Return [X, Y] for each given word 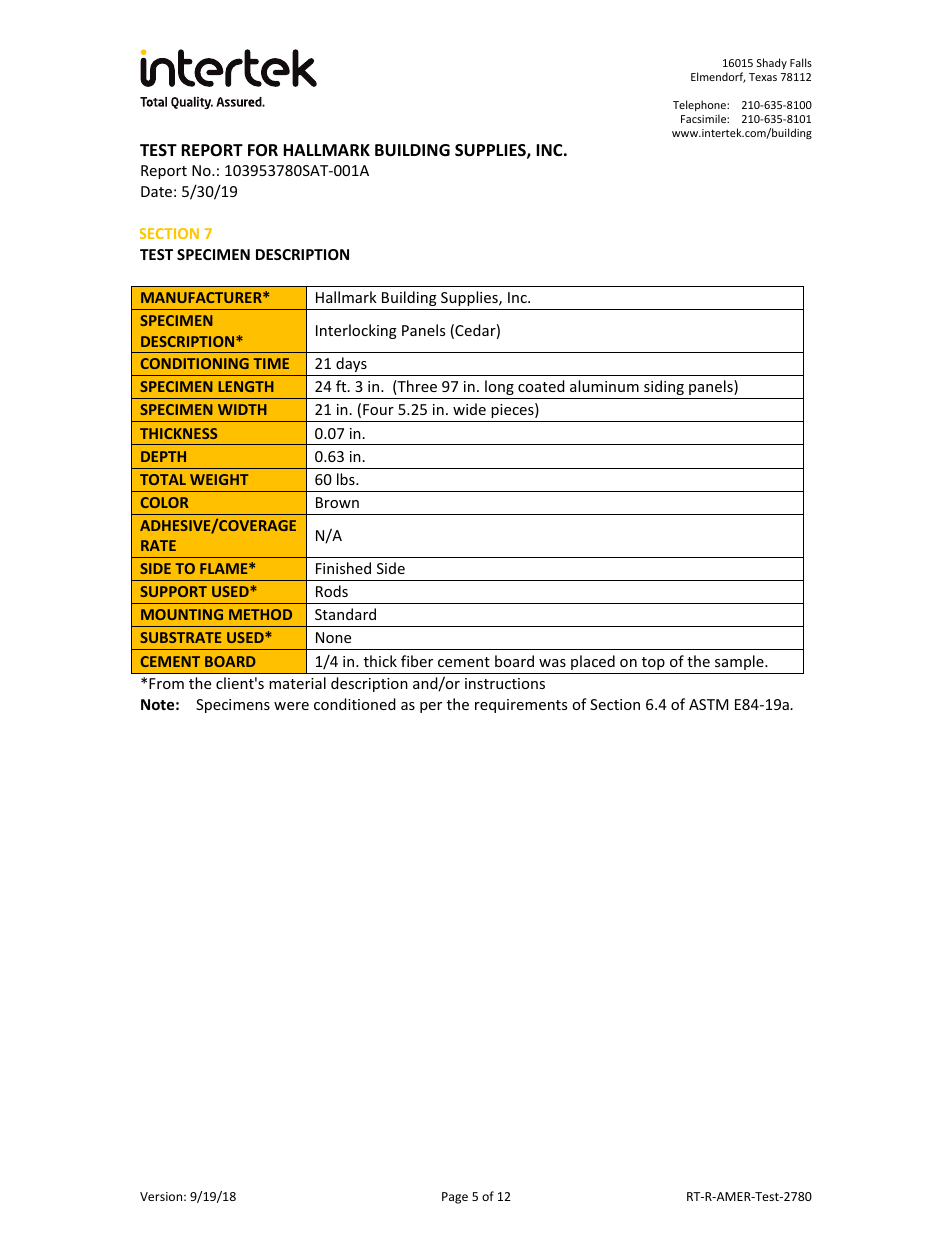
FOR [263, 150]
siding [664, 387]
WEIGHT [219, 479]
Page [455, 1198]
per [431, 707]
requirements [521, 706]
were [291, 706]
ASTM [708, 704]
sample [740, 662]
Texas [763, 77]
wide [469, 409]
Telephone [700, 105]
